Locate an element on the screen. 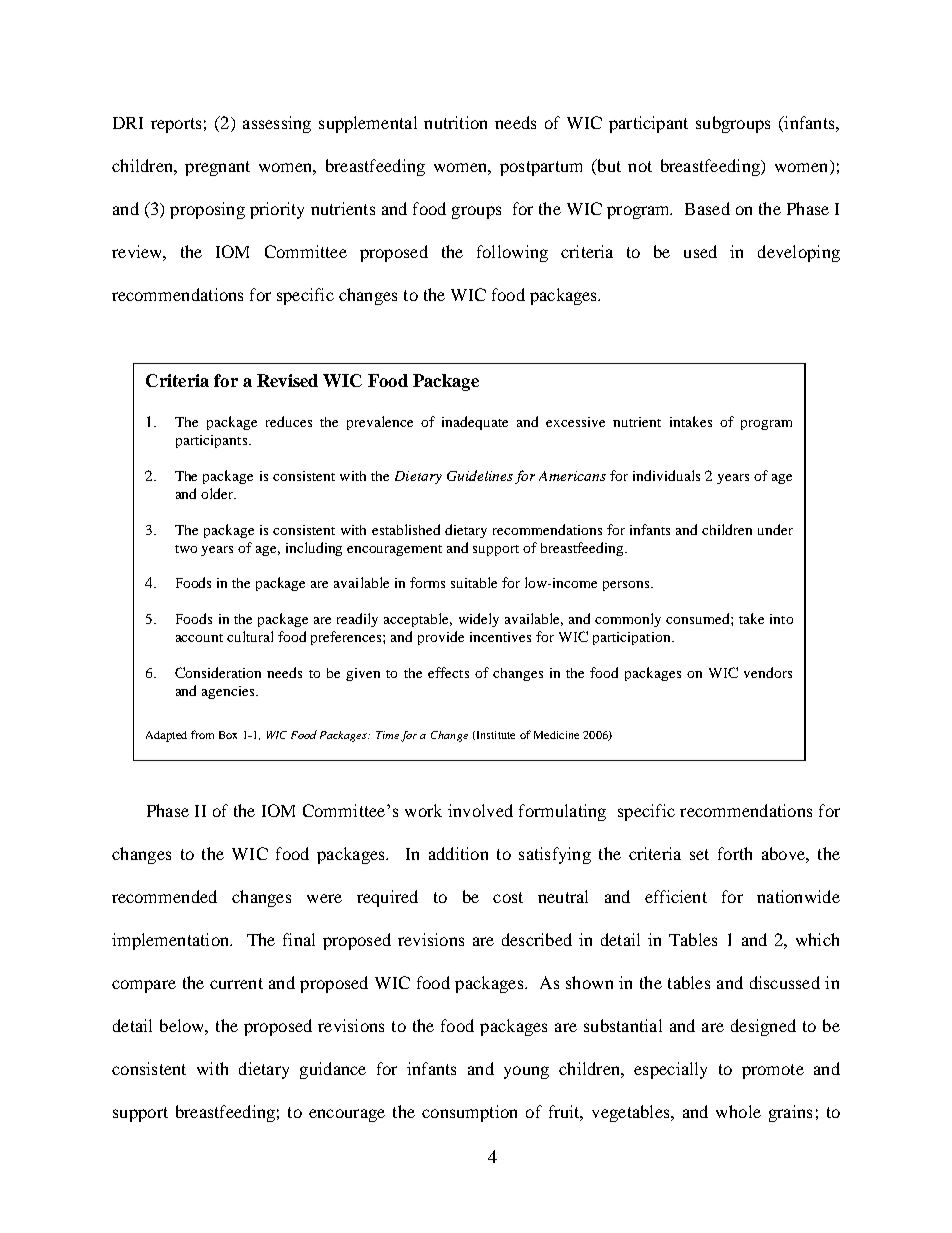  nutrition is located at coordinates (455, 122).
